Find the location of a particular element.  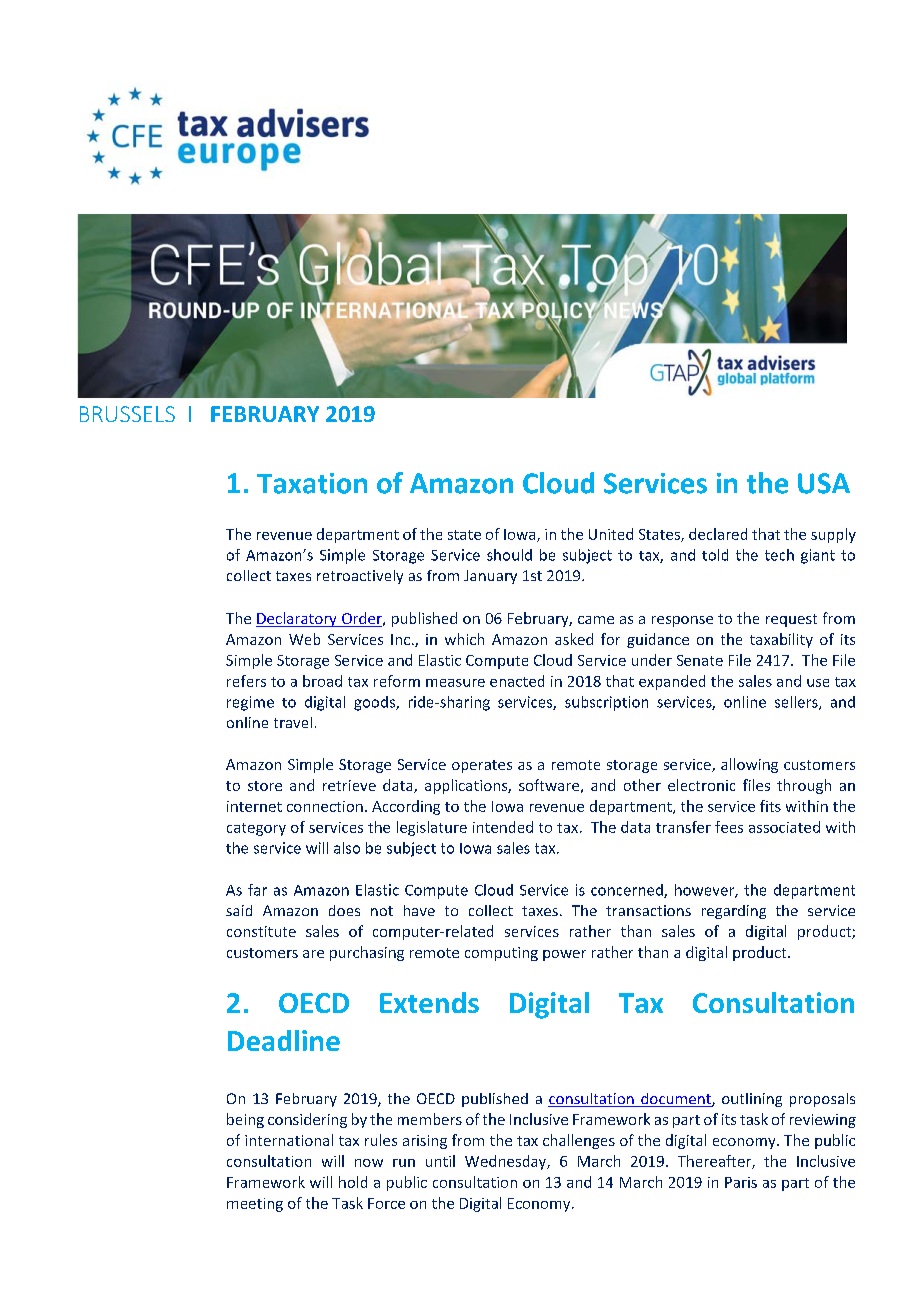

meeting is located at coordinates (255, 1205).
